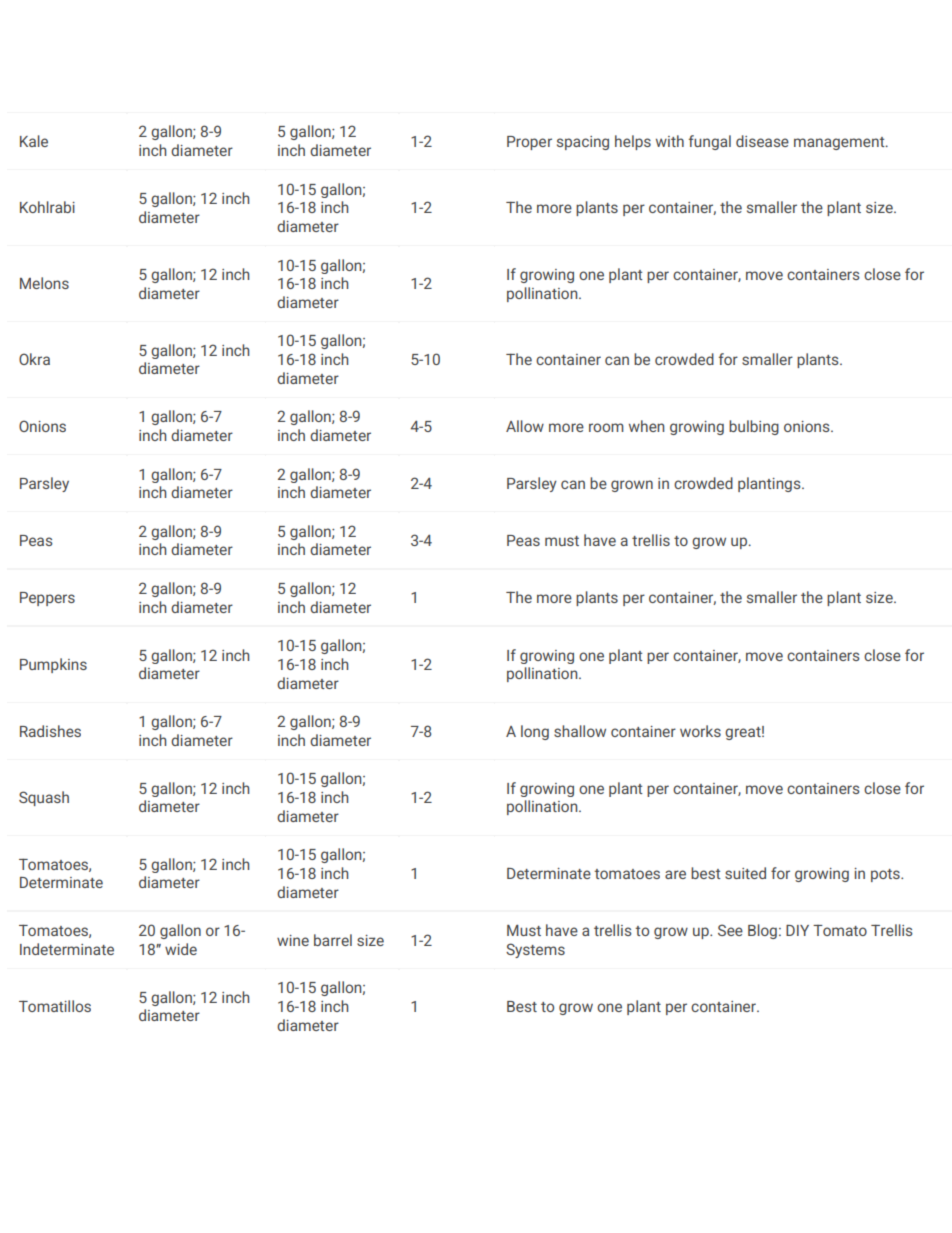 Image resolution: width=952 pixels, height=1233 pixels. What do you see at coordinates (529, 143) in the image?
I see `Proper` at bounding box center [529, 143].
